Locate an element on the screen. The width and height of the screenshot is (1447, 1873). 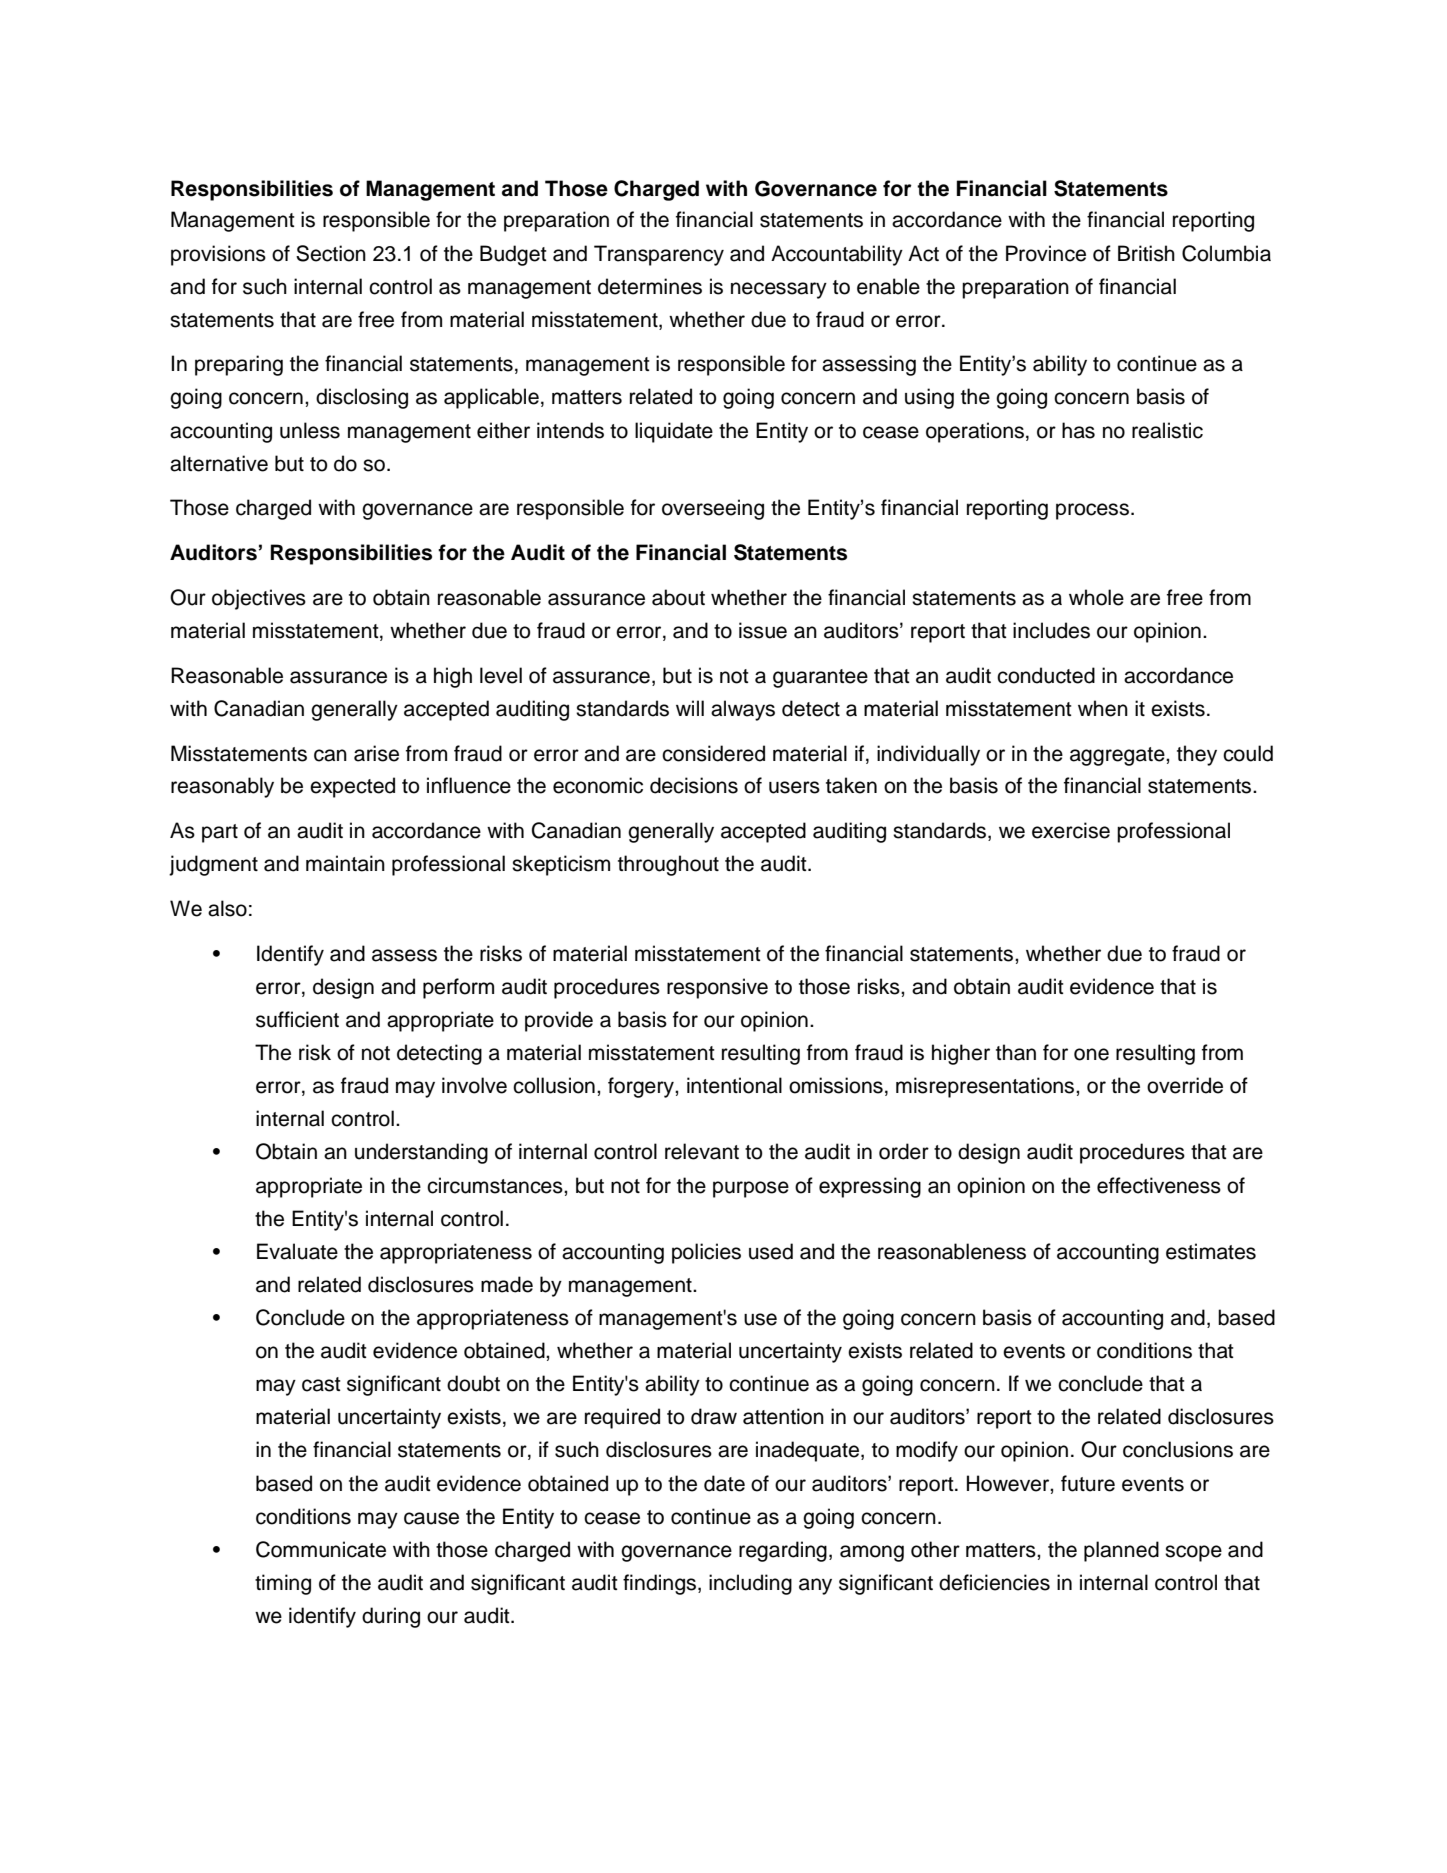
issue is located at coordinates (763, 630).
